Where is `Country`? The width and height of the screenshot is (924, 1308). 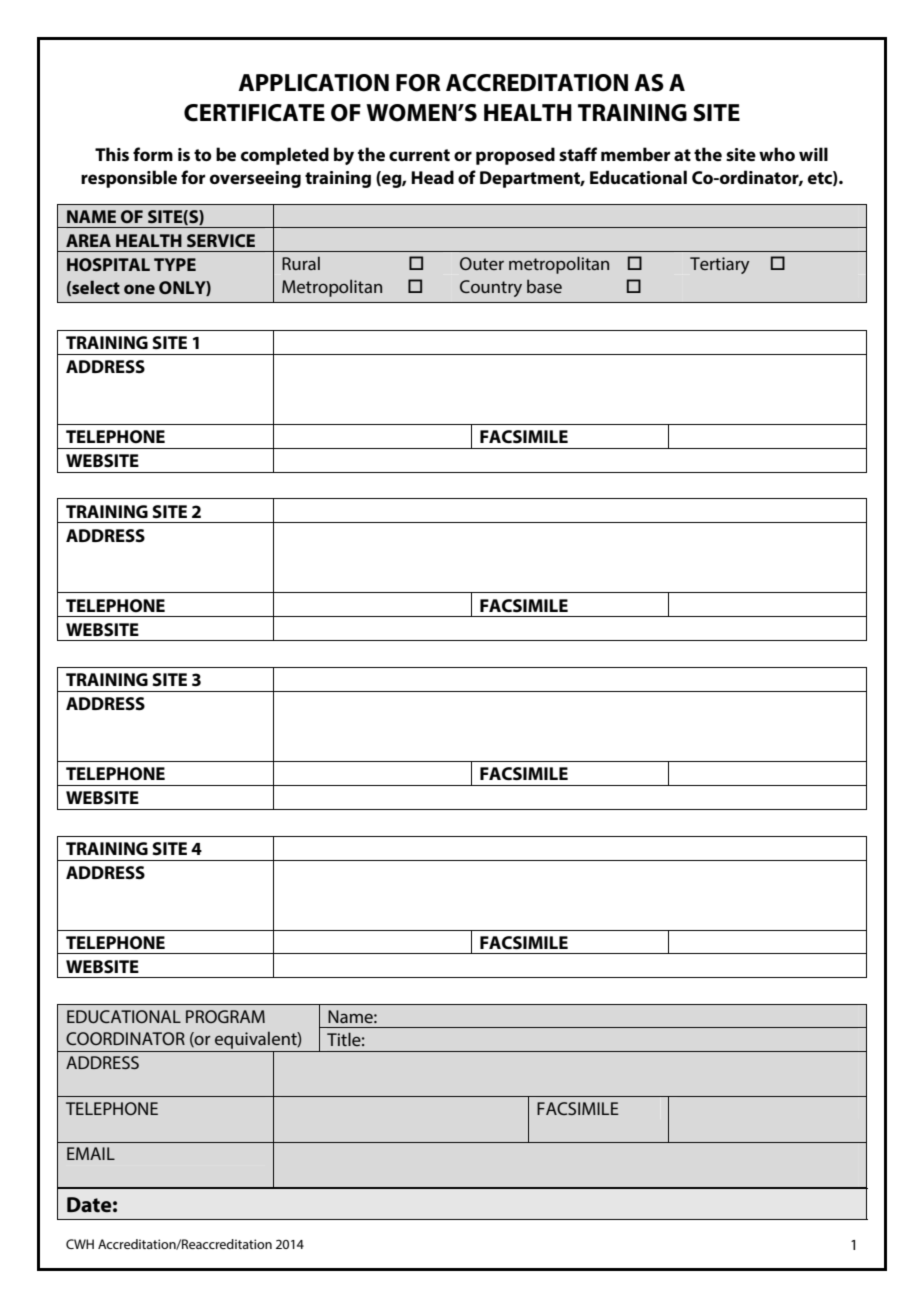
Country is located at coordinates (491, 288).
